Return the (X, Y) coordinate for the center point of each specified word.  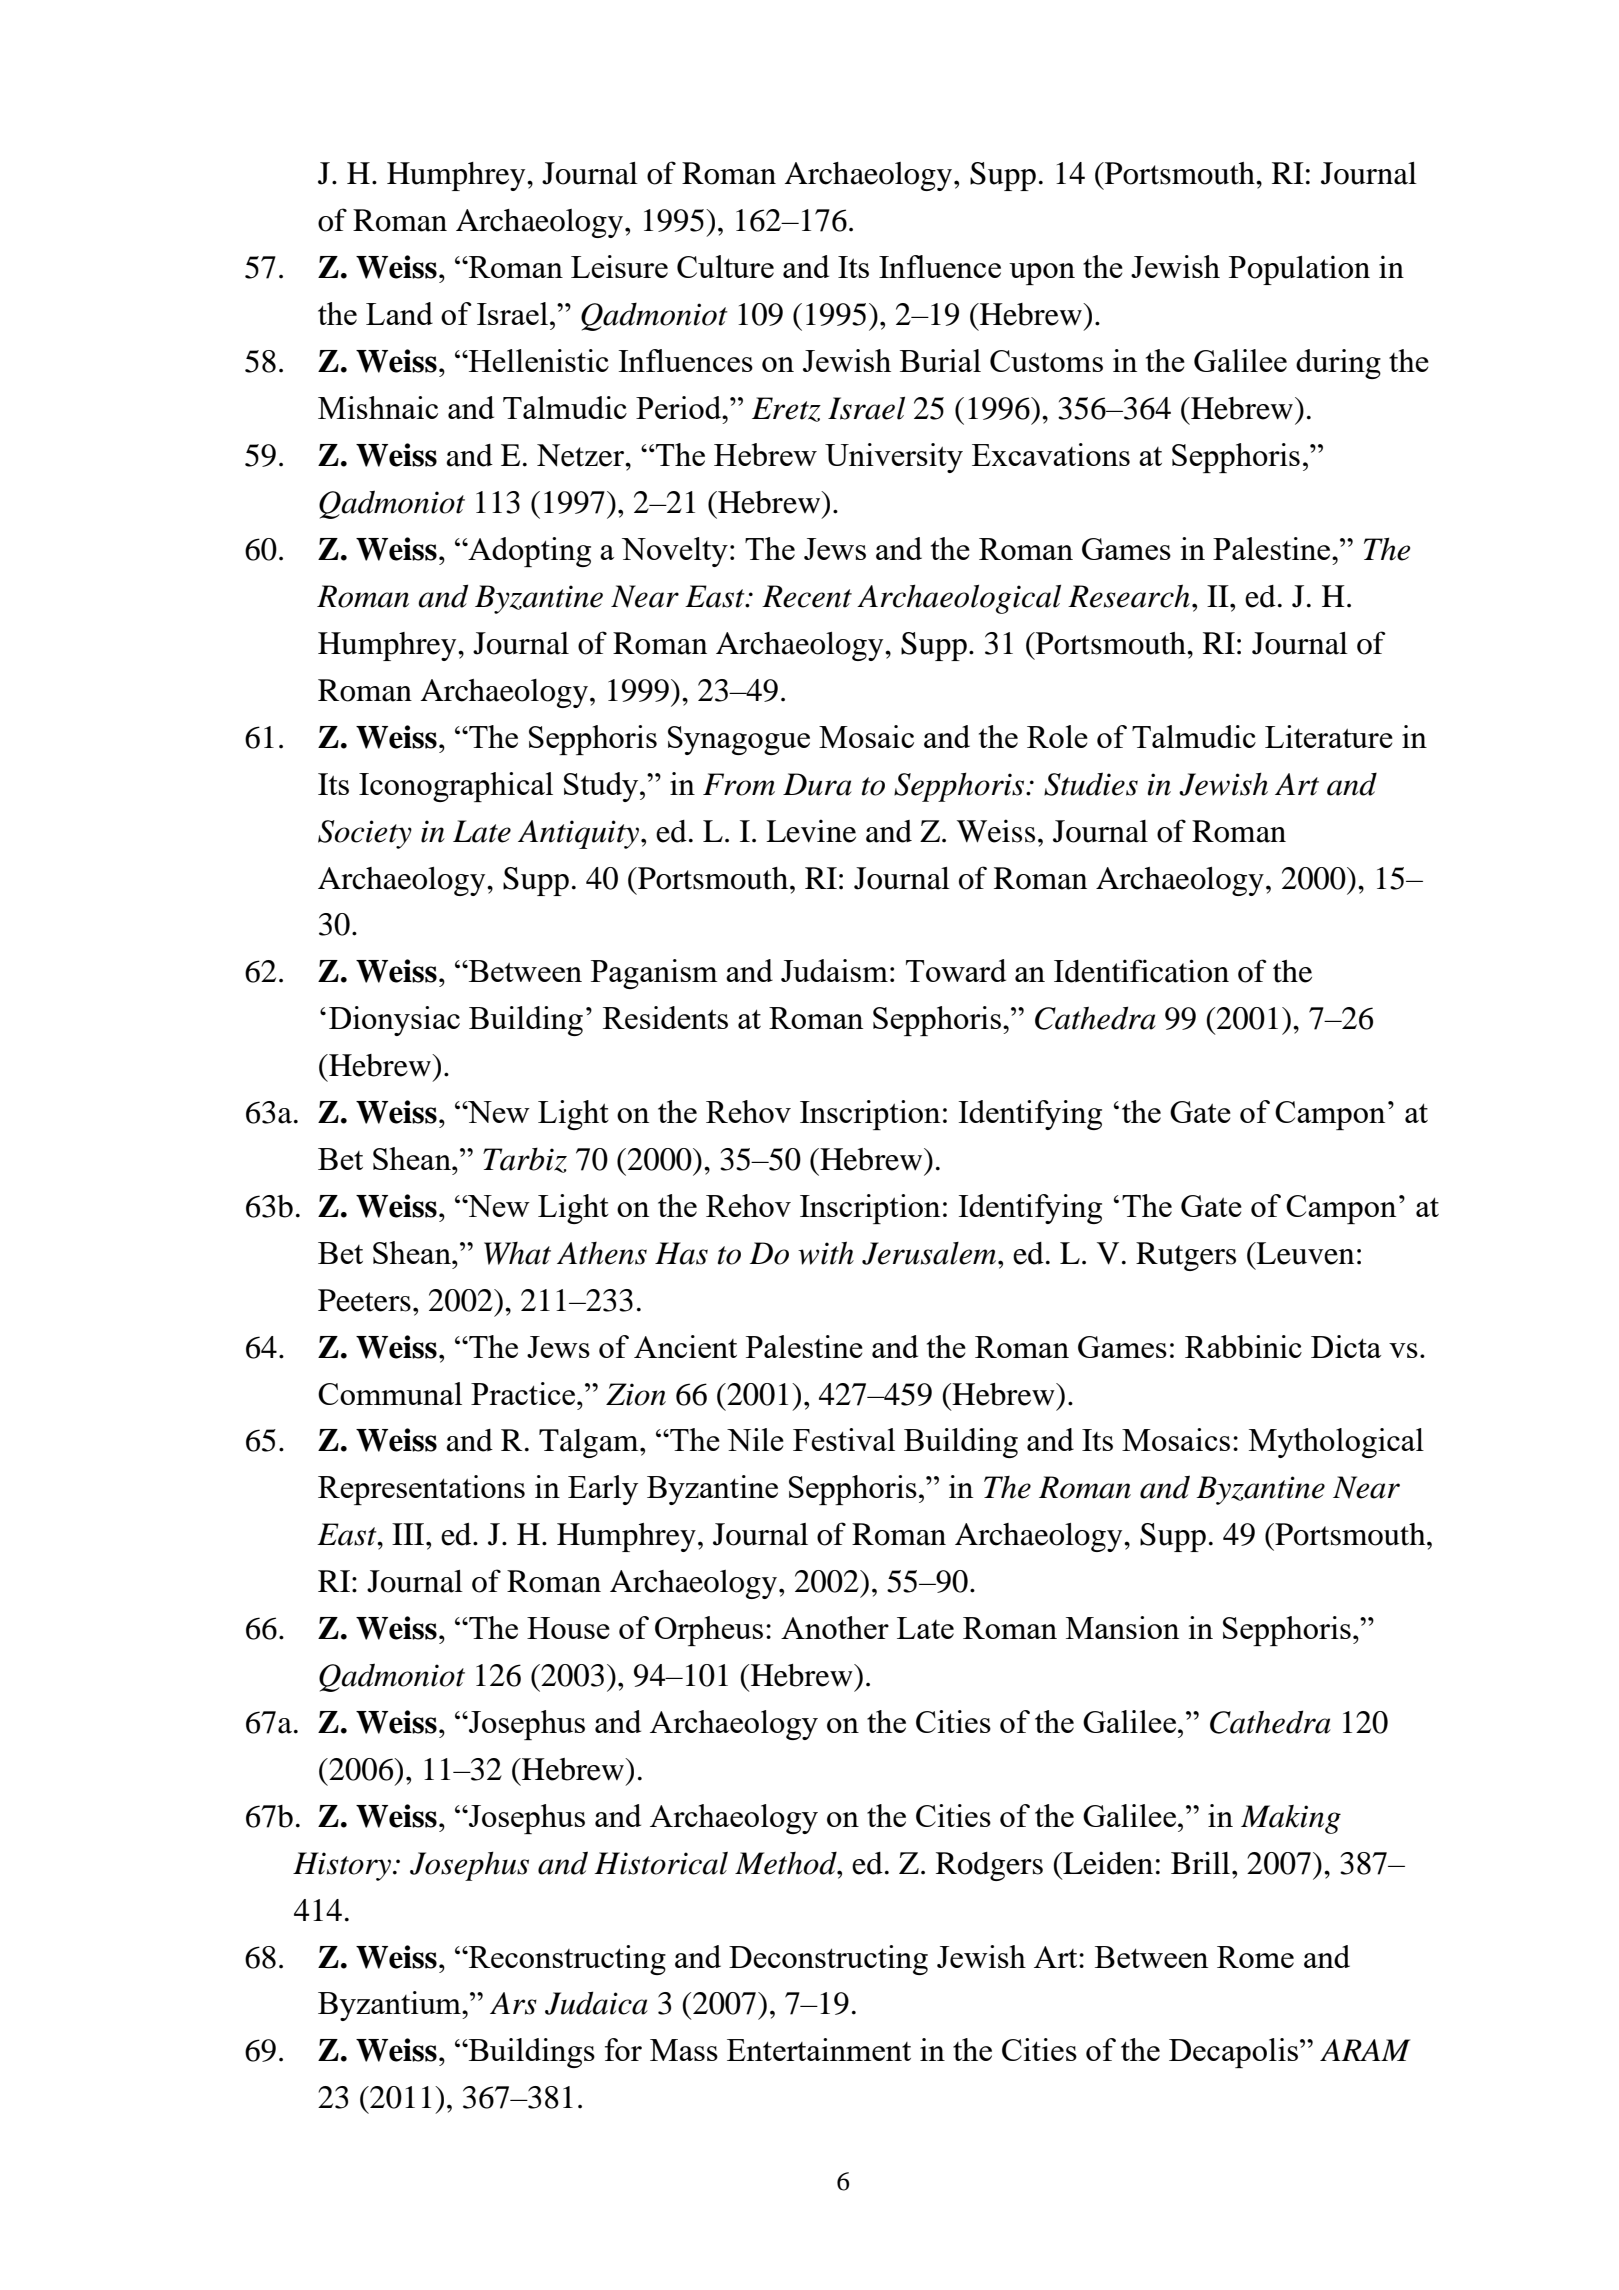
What (517, 1253)
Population (1299, 270)
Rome (1255, 1957)
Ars (513, 2003)
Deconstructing (828, 1960)
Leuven (1304, 1253)
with (826, 1253)
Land (399, 313)
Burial (940, 360)
